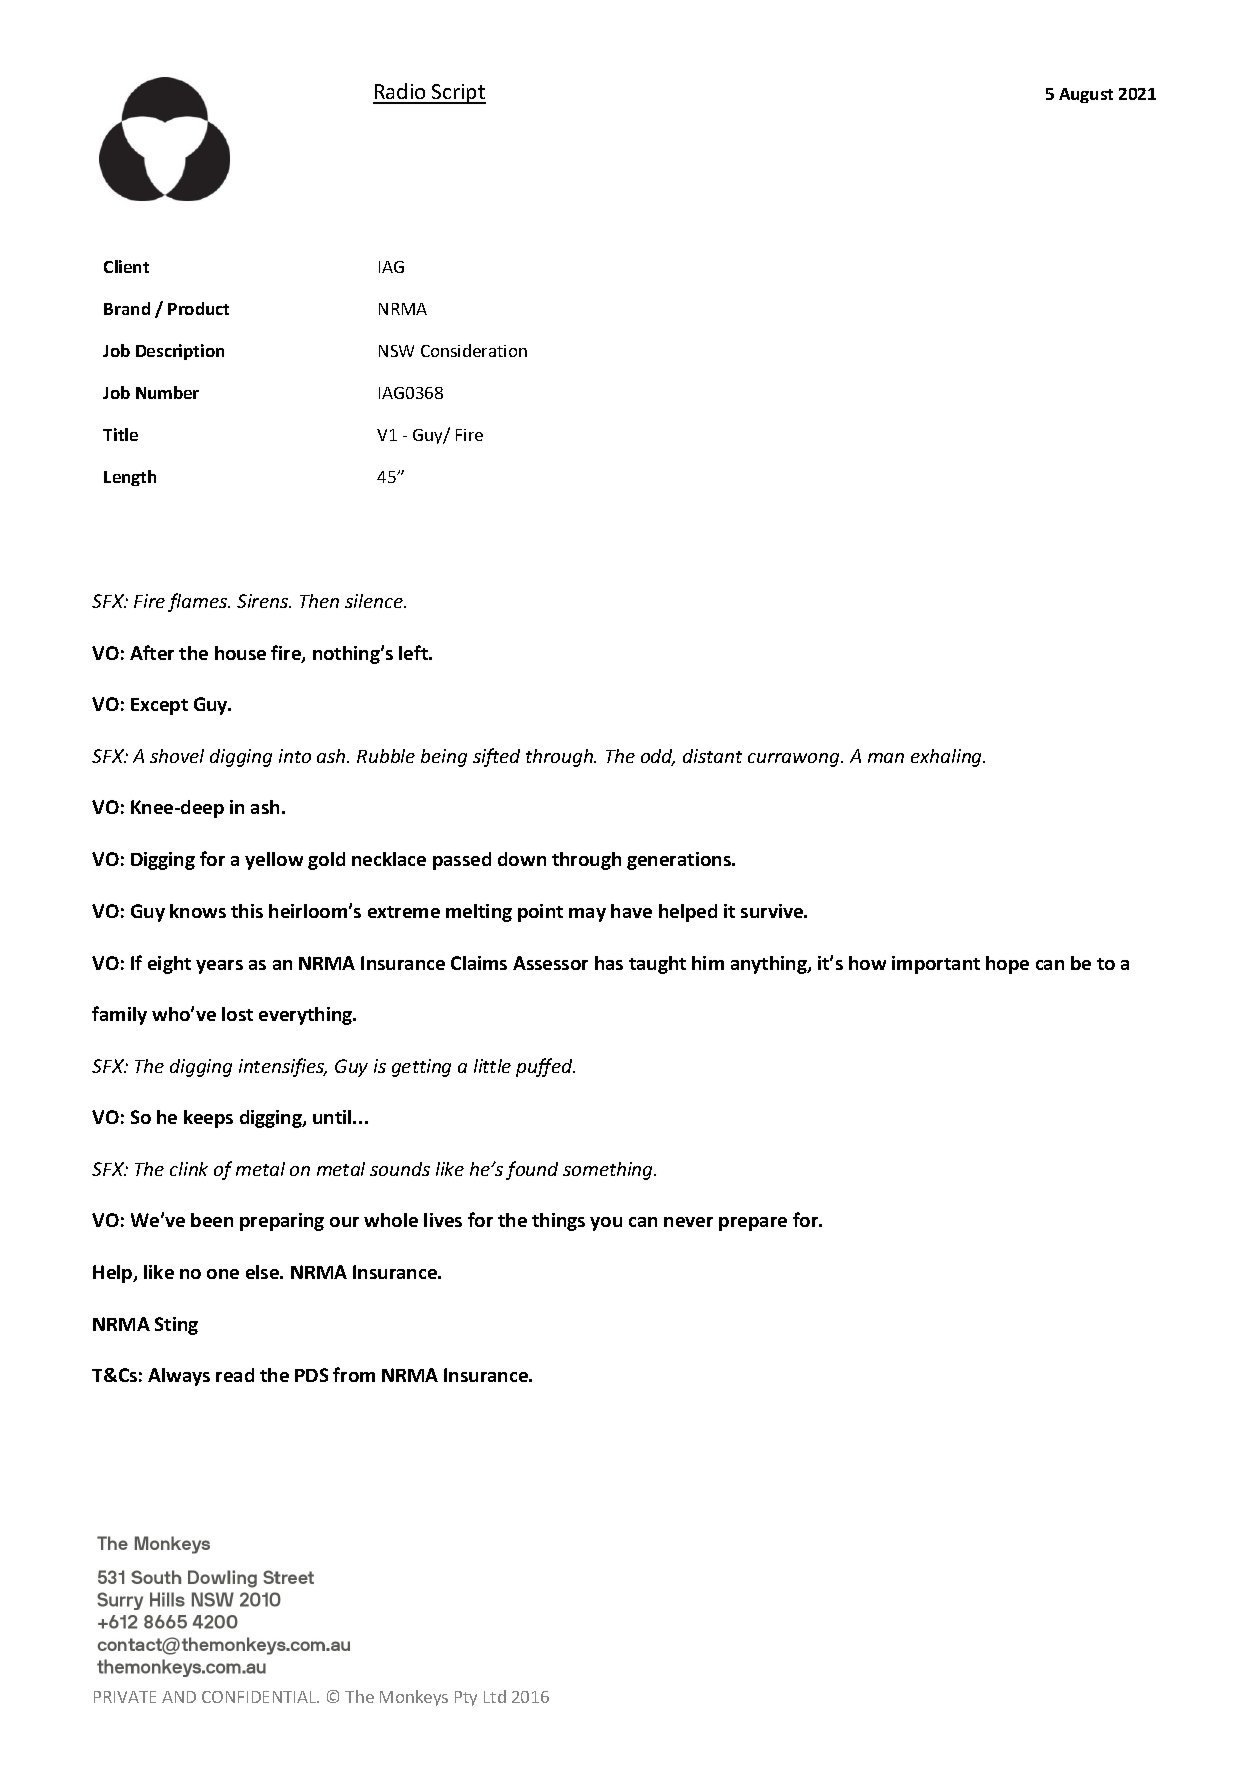  Describe the element at coordinates (1086, 95) in the page. I see `August` at that location.
